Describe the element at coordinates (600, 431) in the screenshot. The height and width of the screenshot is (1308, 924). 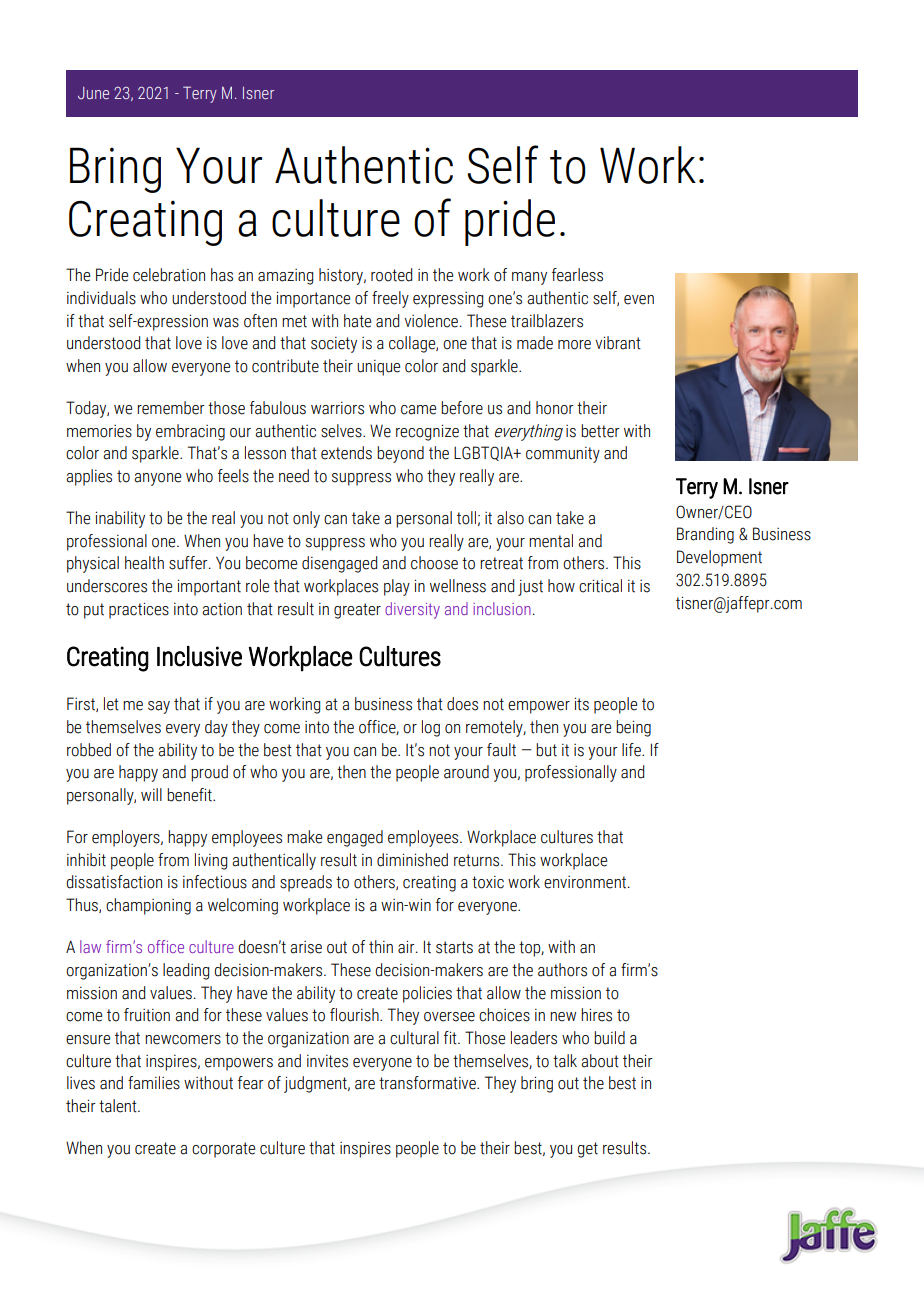
I see `better` at that location.
